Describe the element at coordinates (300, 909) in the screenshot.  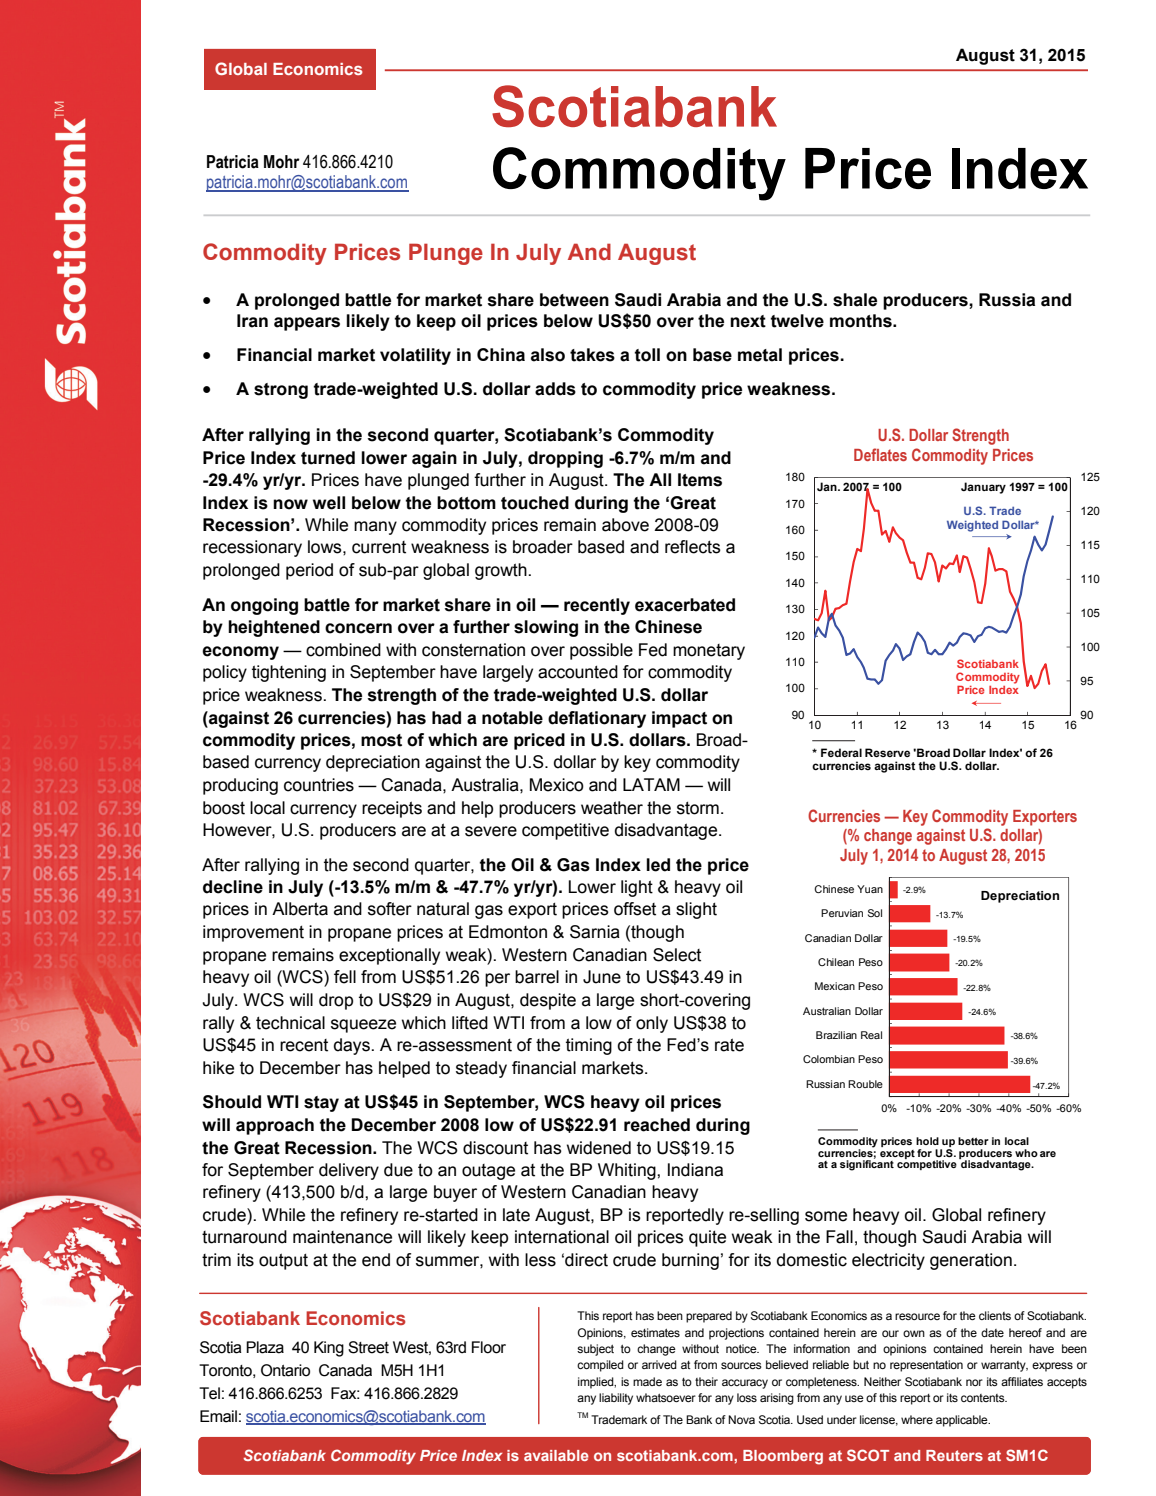
I see `Alberta` at that location.
